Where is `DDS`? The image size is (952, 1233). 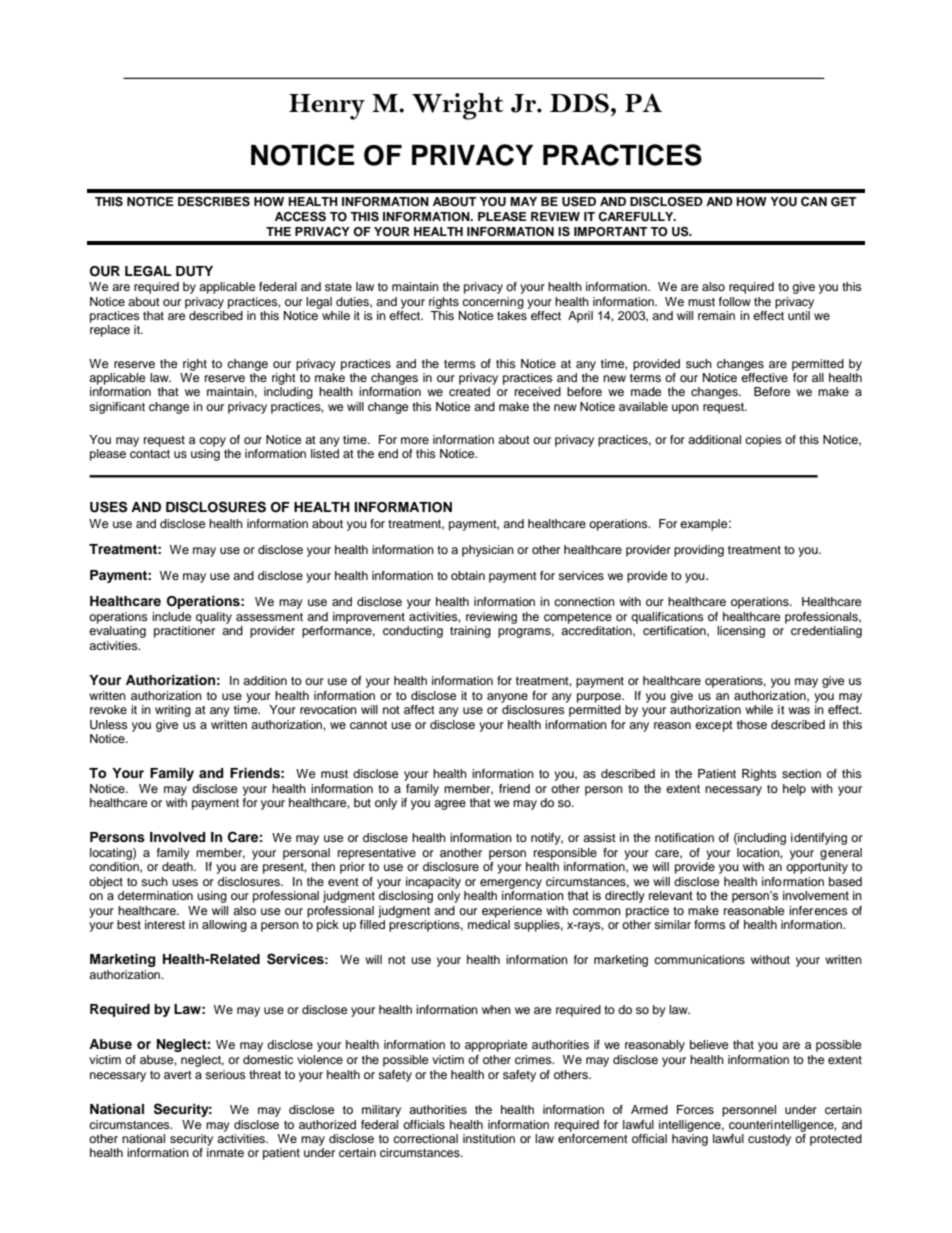 DDS is located at coordinates (579, 103).
